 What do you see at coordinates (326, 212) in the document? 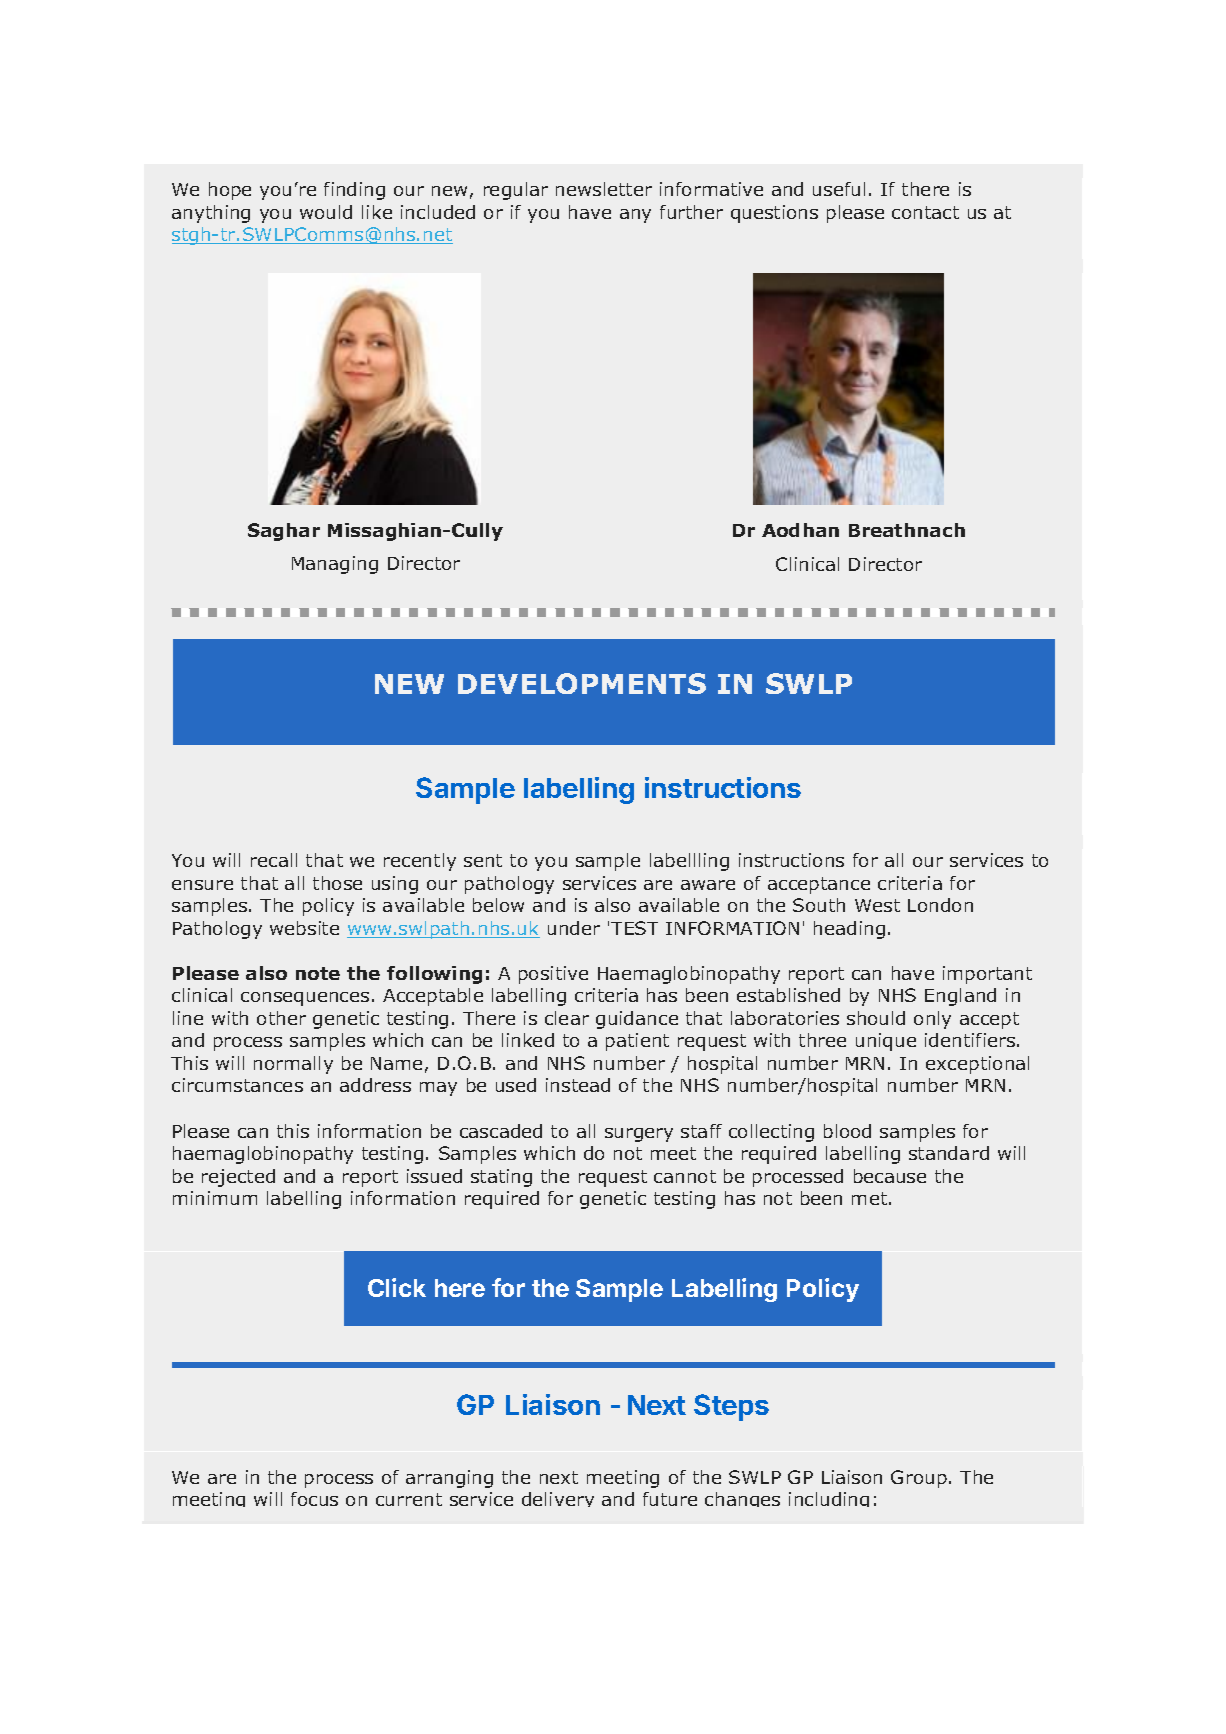
I see `would` at bounding box center [326, 212].
